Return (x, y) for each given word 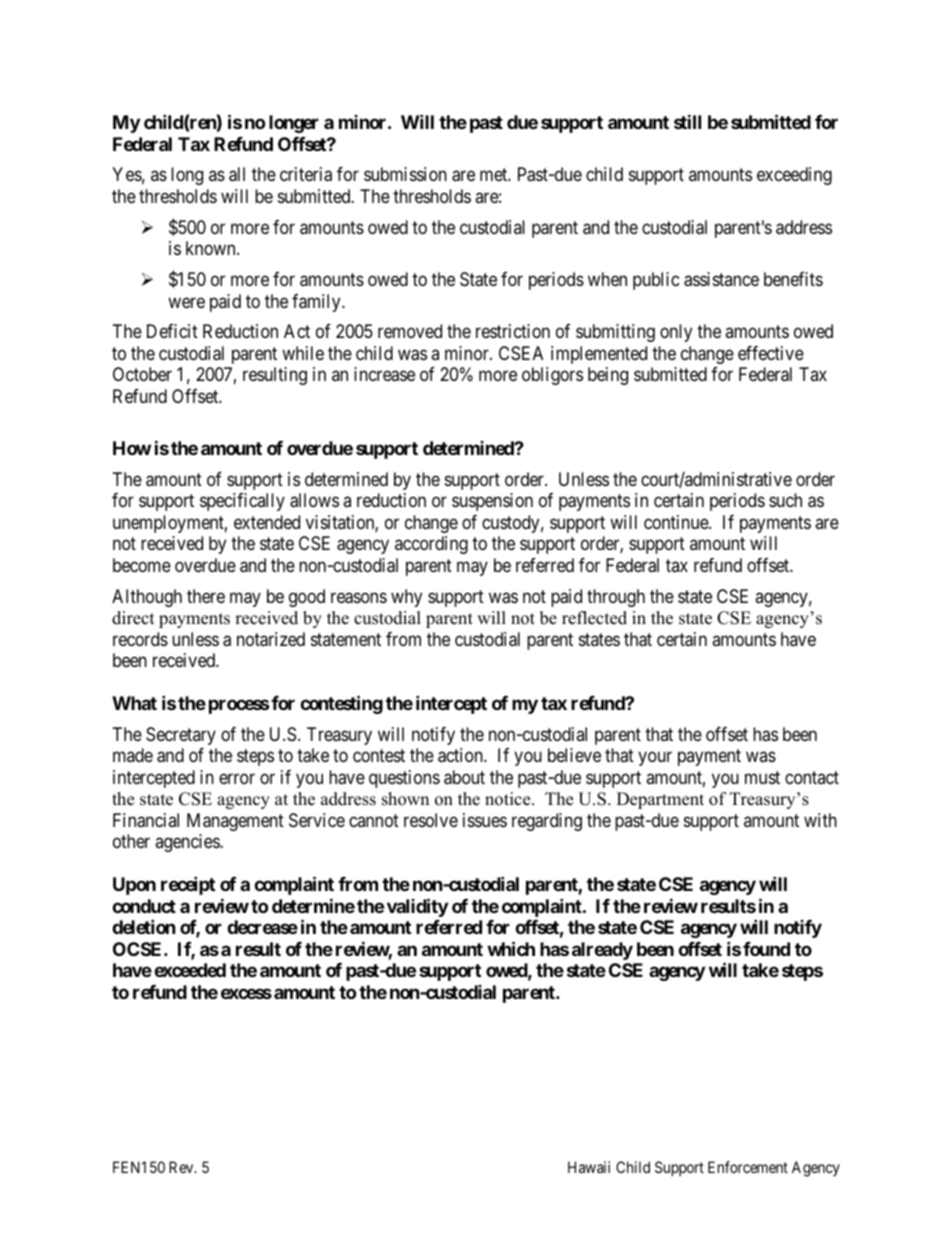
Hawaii (589, 1167)
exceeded (190, 970)
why (406, 598)
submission (405, 174)
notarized (271, 639)
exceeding (794, 176)
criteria (306, 174)
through (616, 598)
